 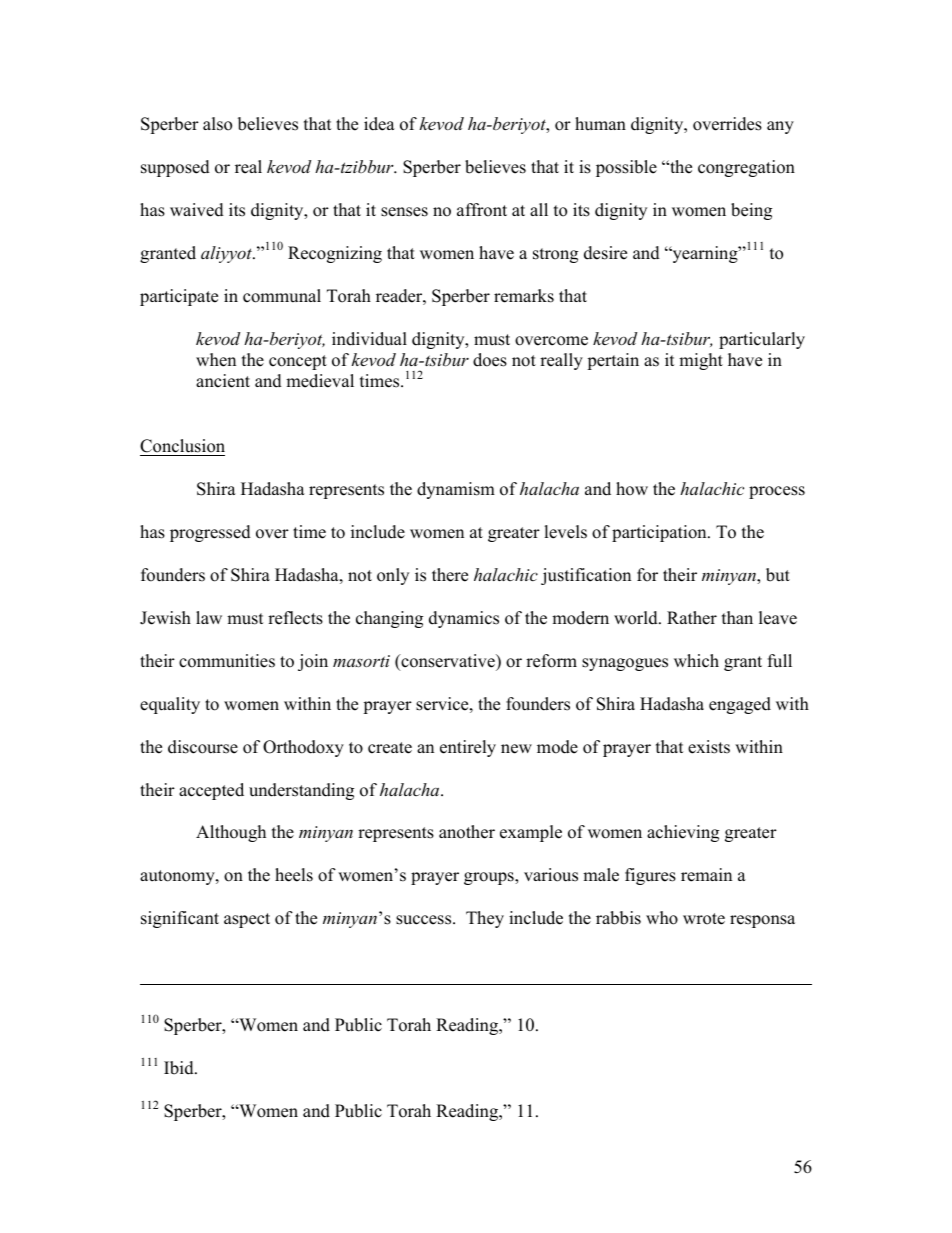 What do you see at coordinates (217, 124) in the document?
I see `also` at bounding box center [217, 124].
